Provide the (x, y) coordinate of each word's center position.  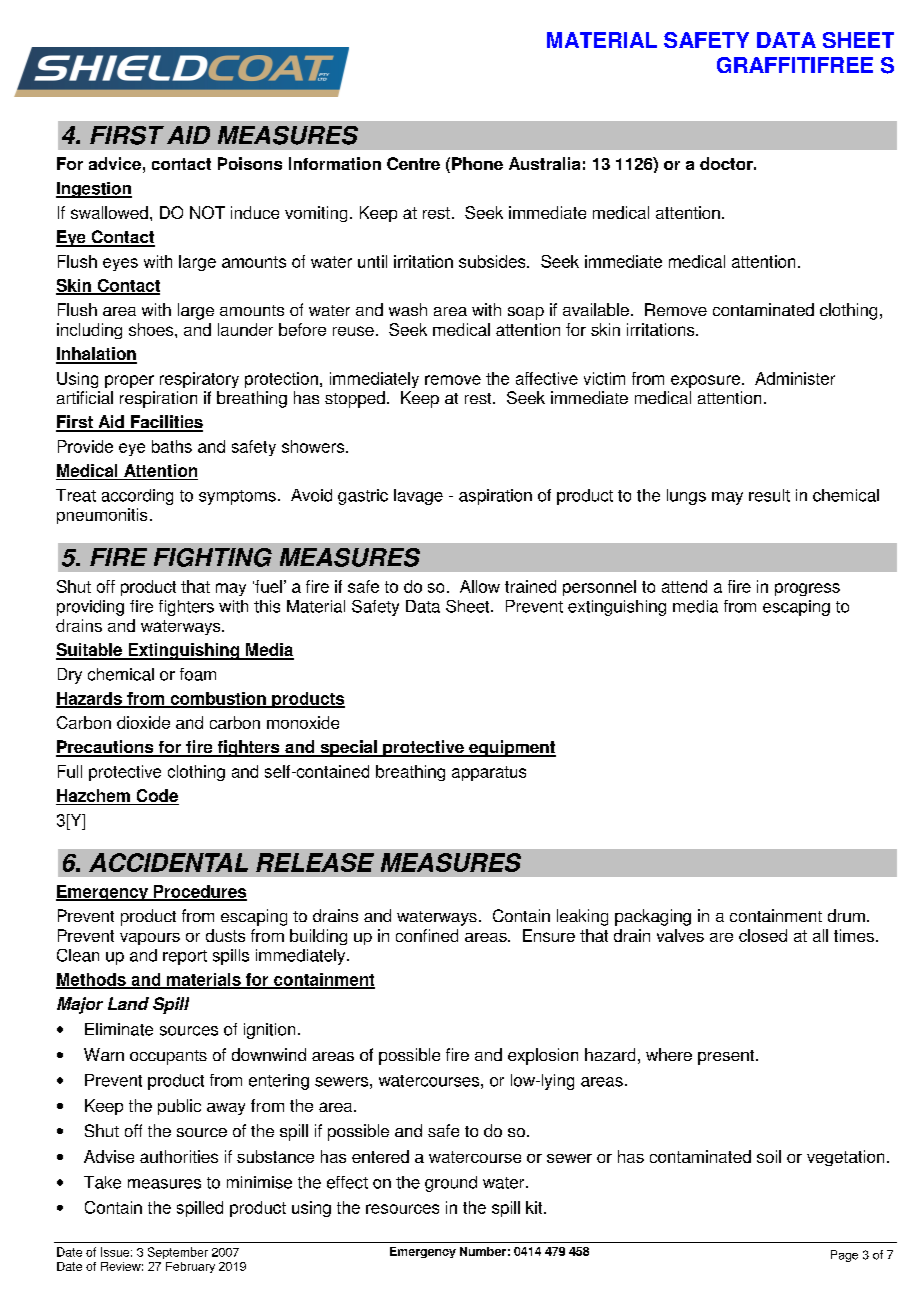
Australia (544, 163)
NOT (207, 212)
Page (844, 1256)
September (178, 1253)
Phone (477, 163)
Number (483, 1251)
